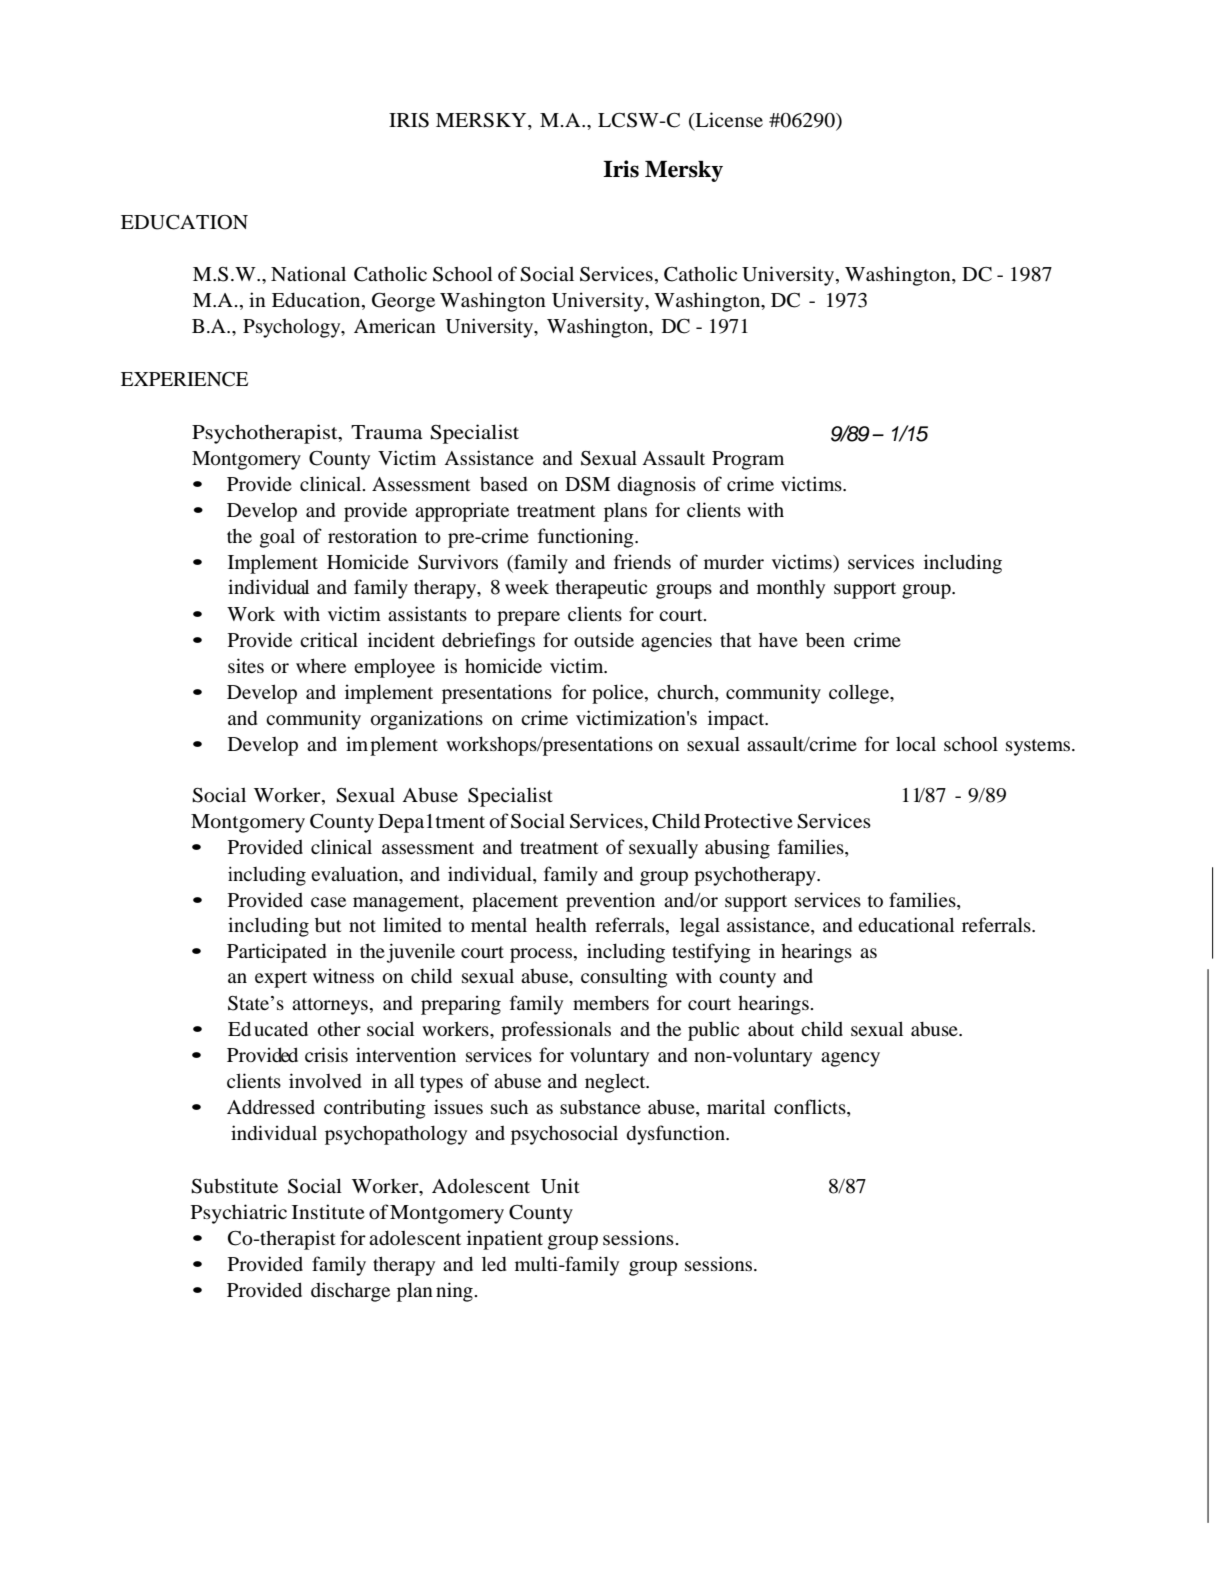  Describe the element at coordinates (505, 1240) in the image. I see `inpatient` at that location.
